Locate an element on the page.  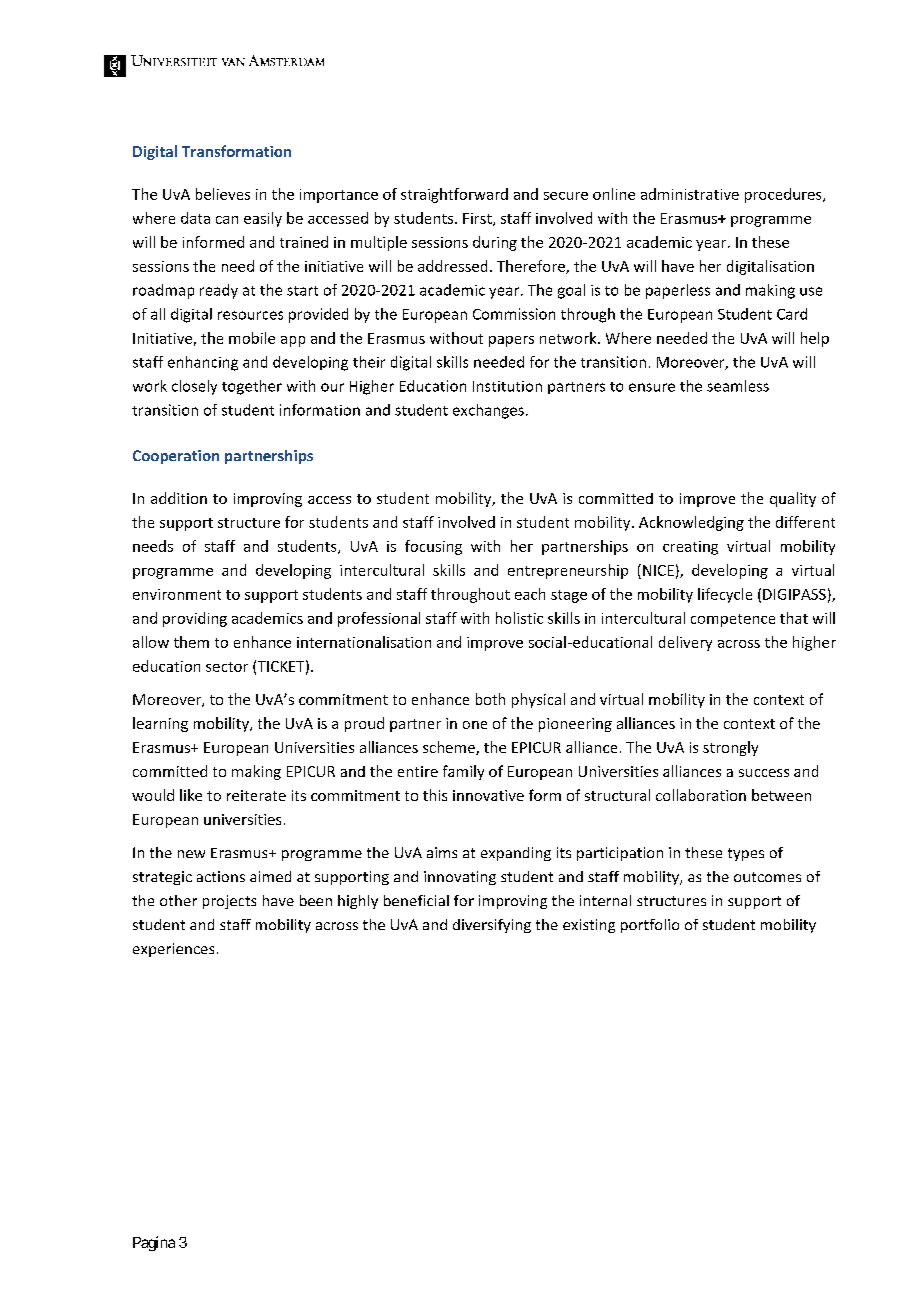
portfolio is located at coordinates (650, 926).
